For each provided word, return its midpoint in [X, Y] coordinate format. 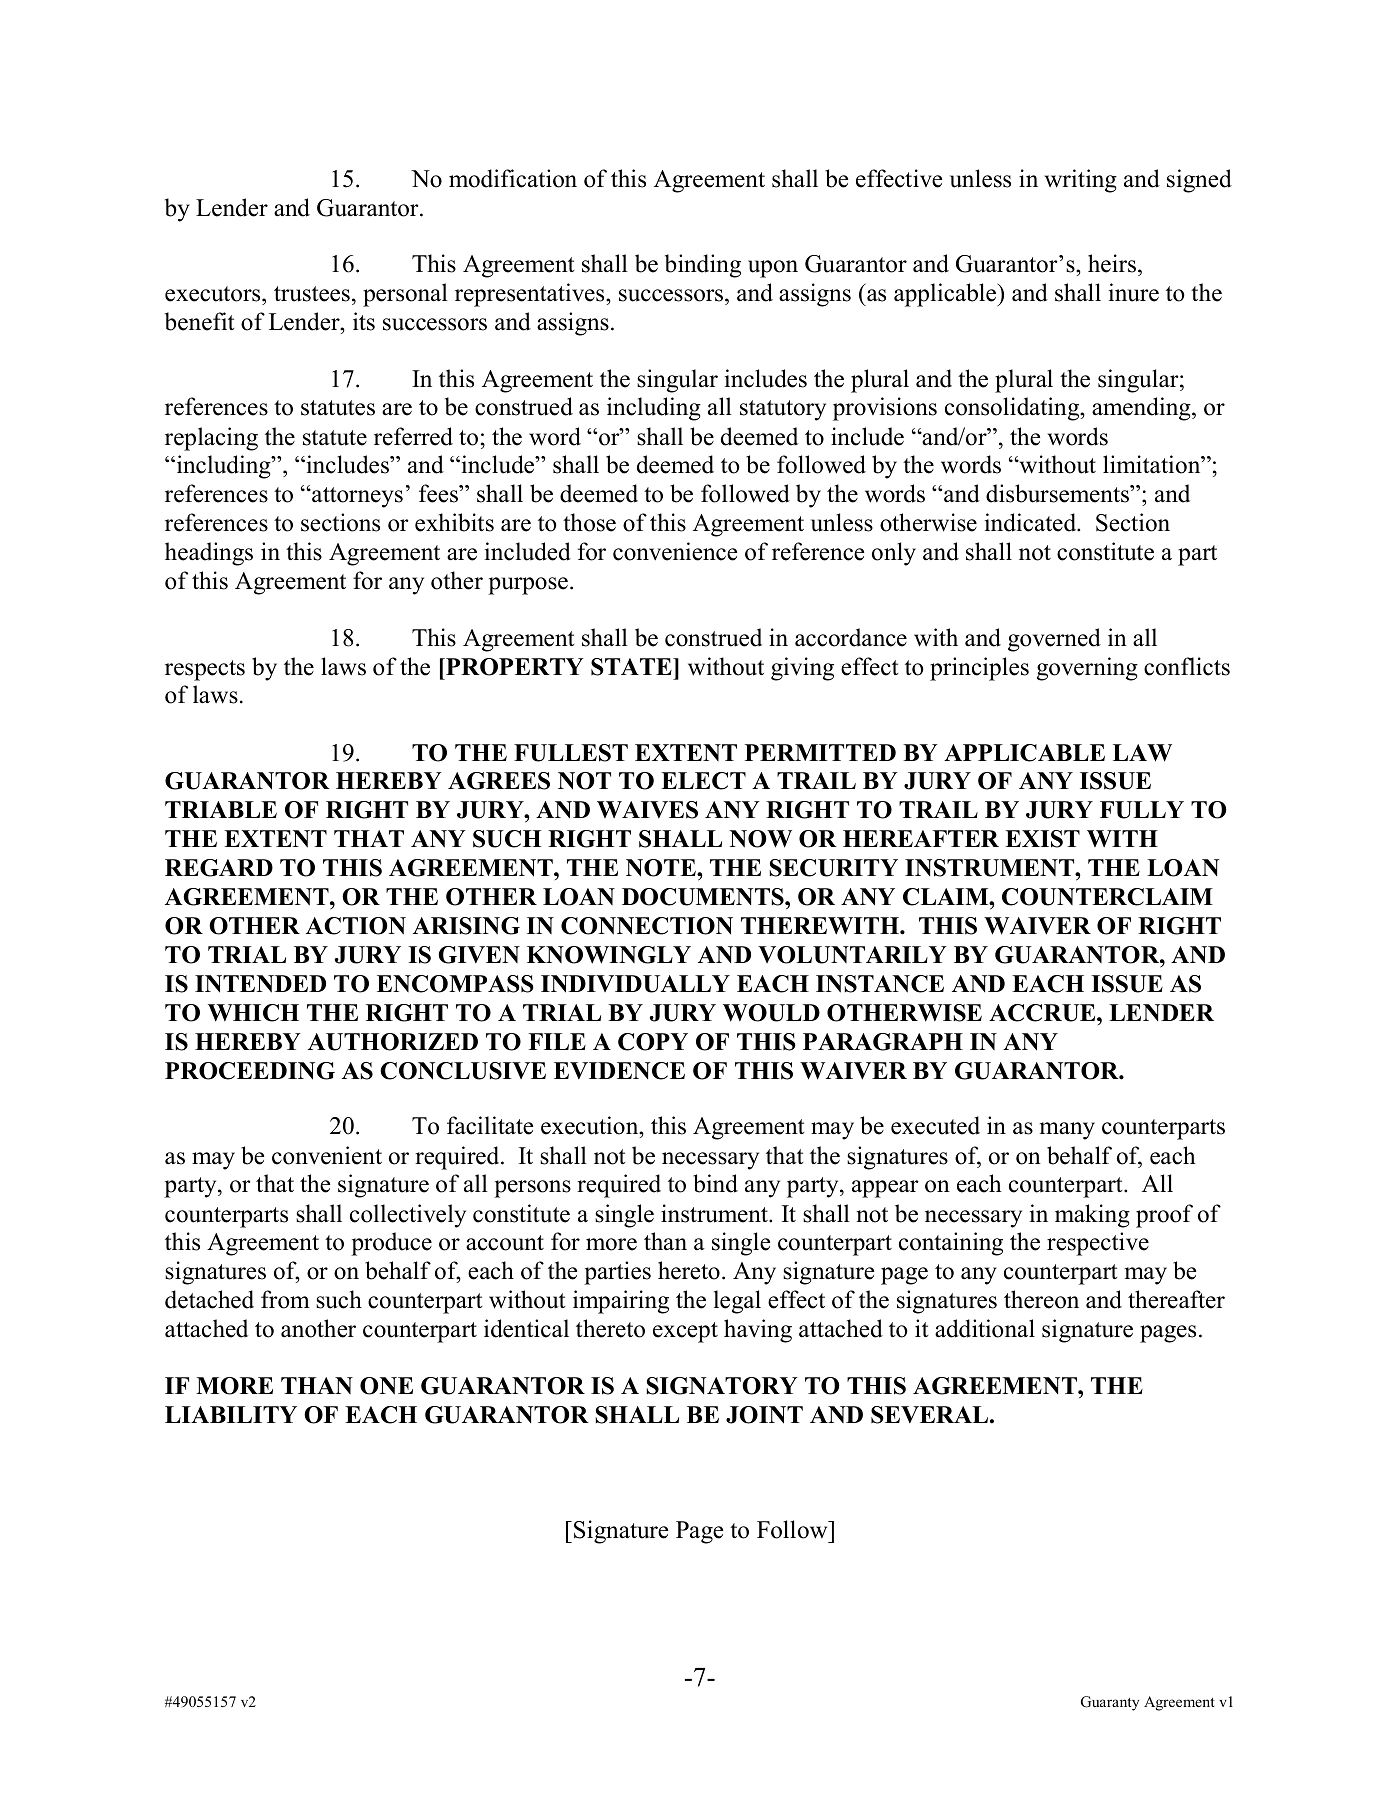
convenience [675, 551]
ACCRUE [1043, 1013]
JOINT [764, 1415]
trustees [312, 294]
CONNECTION [647, 926]
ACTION [356, 926]
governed [1054, 640]
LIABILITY [231, 1414]
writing [1081, 181]
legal [737, 1302]
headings [209, 554]
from [285, 1299]
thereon [1041, 1299]
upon [773, 269]
